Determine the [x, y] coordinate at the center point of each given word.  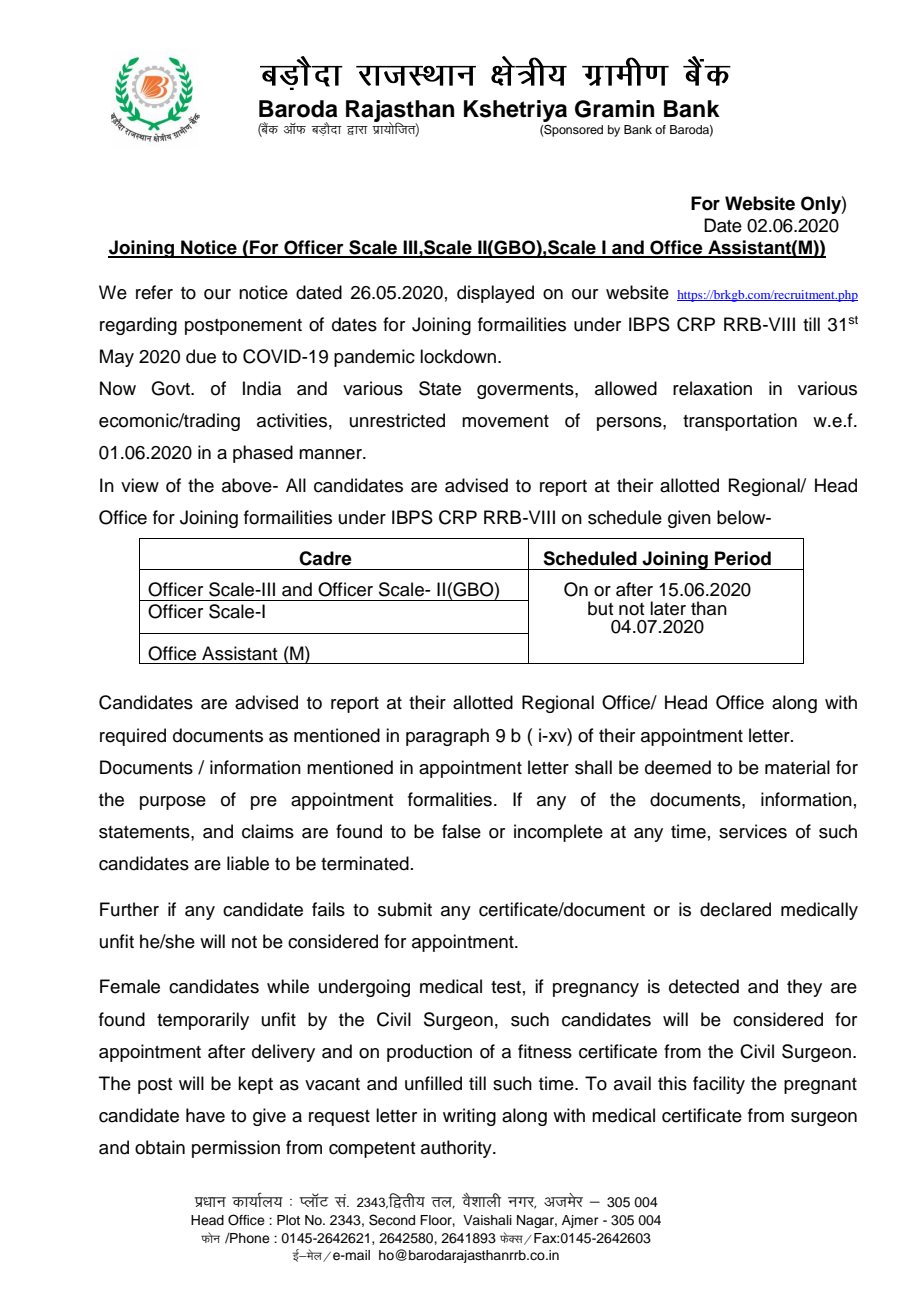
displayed [495, 294]
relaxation [712, 388]
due [201, 356]
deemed [678, 767]
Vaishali [487, 1220]
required [133, 737]
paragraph [447, 737]
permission [236, 1149]
